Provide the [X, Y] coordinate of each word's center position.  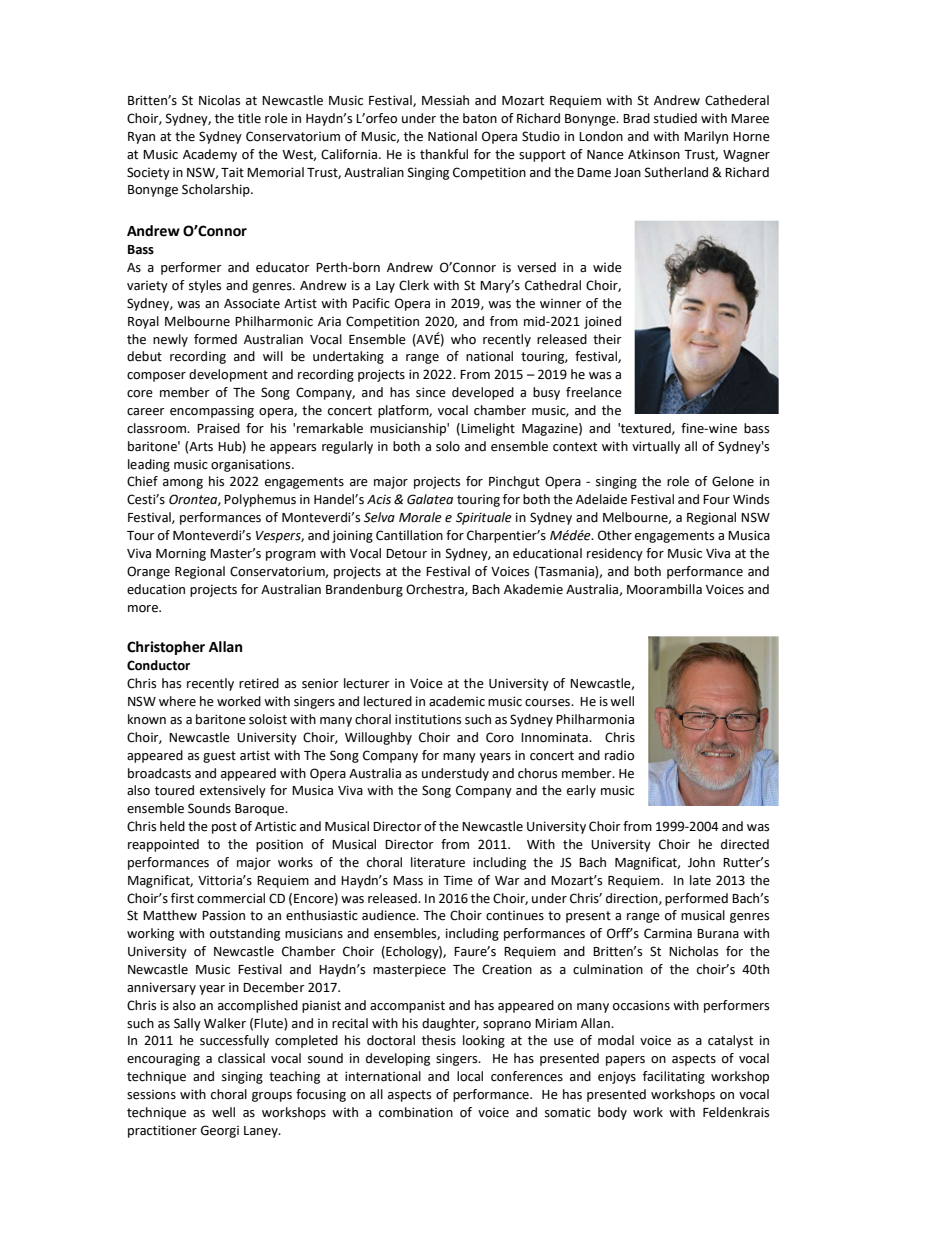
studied [675, 118]
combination [416, 1112]
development [228, 375]
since [431, 392]
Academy [210, 155]
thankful [444, 154]
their [607, 339]
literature [438, 862]
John [701, 862]
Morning [181, 555]
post [224, 828]
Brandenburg [364, 590]
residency [615, 554]
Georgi [220, 1131]
